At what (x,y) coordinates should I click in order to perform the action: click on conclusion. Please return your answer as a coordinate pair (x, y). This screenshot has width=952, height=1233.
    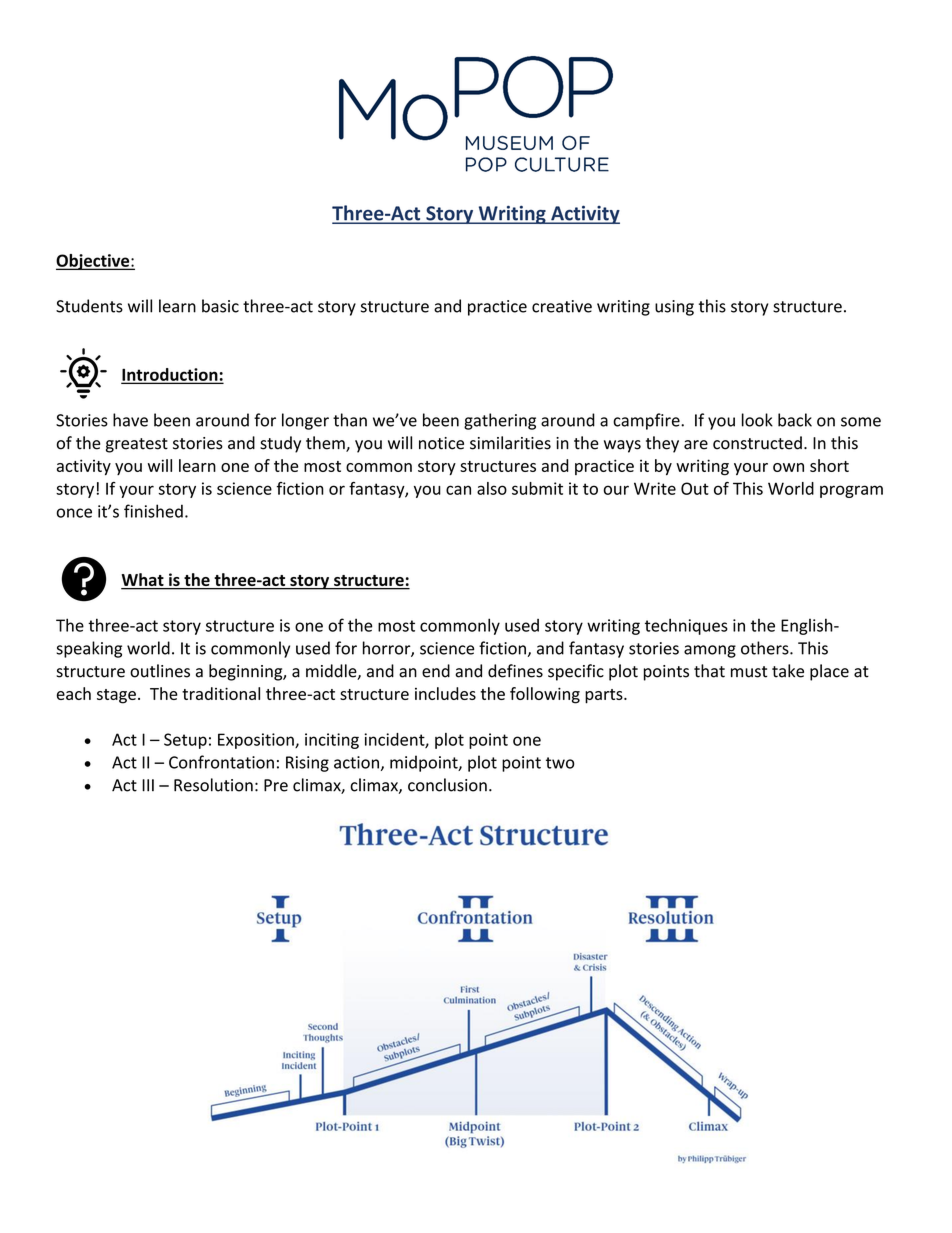
    Looking at the image, I should click on (447, 785).
